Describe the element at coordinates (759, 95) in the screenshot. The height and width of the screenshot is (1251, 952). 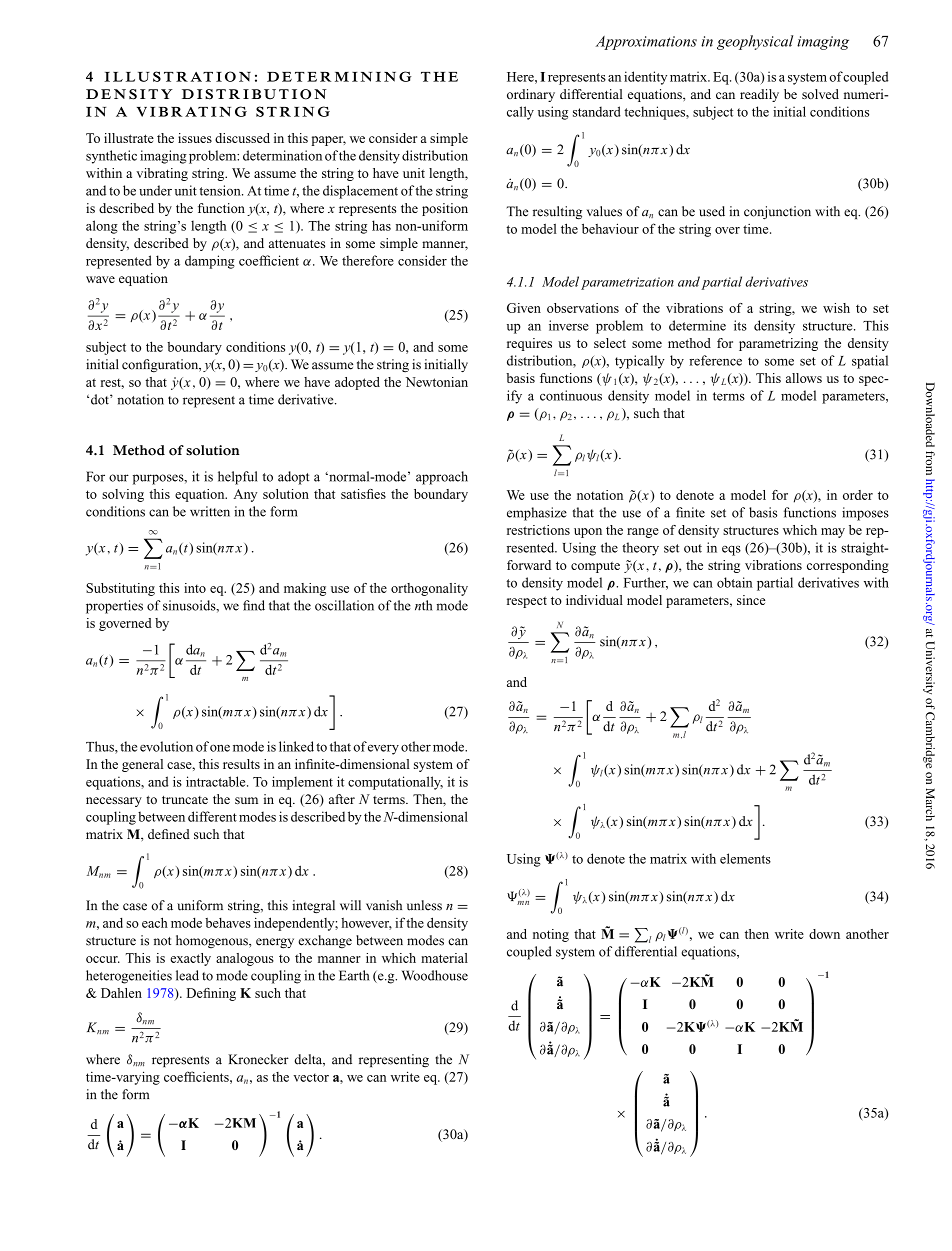
I see `readily` at that location.
